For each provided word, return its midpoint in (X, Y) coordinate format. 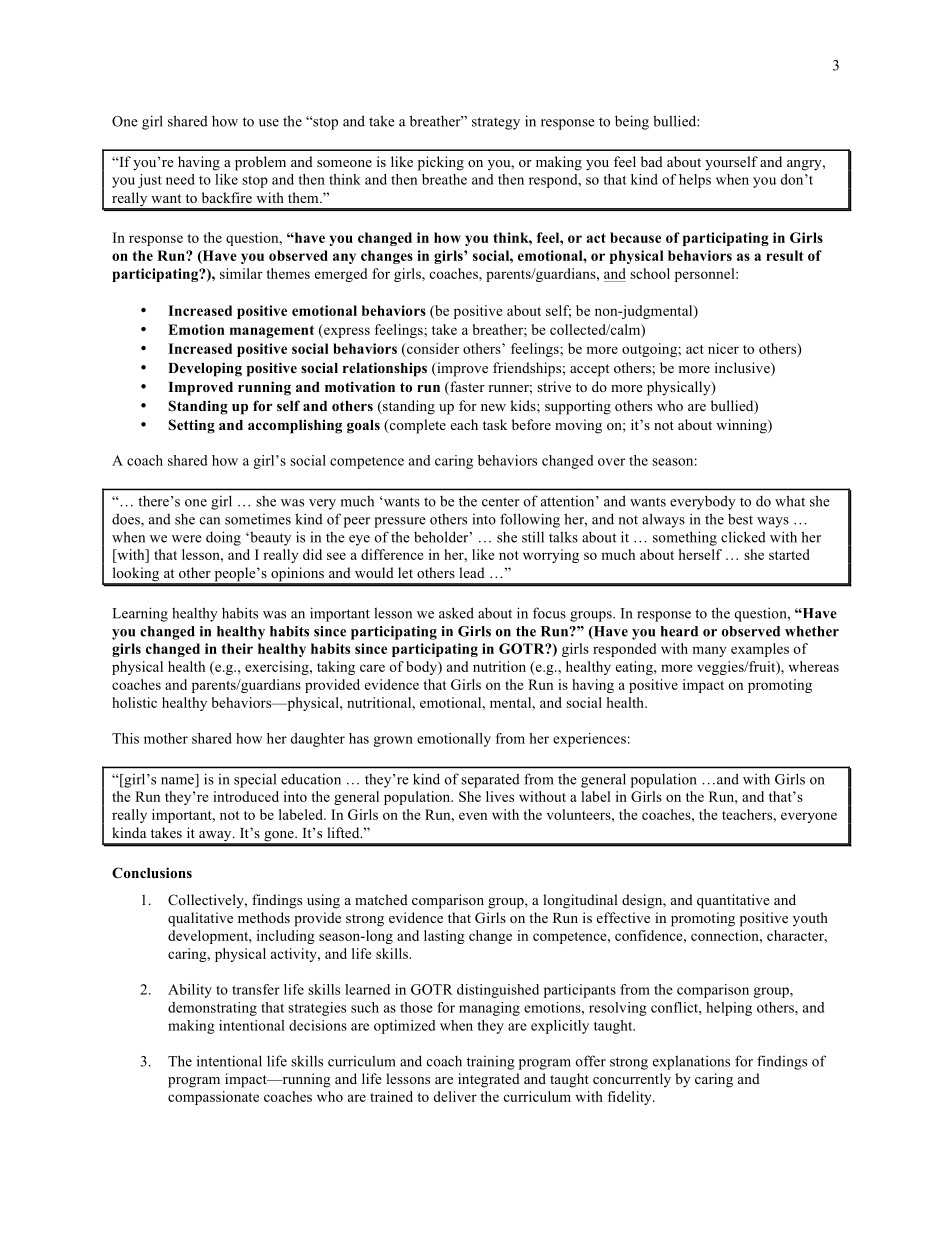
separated (490, 780)
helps (695, 181)
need (180, 179)
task (495, 424)
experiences (589, 740)
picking (441, 163)
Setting (191, 426)
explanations (691, 1062)
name (178, 782)
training (491, 1063)
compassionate (213, 1098)
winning (742, 426)
